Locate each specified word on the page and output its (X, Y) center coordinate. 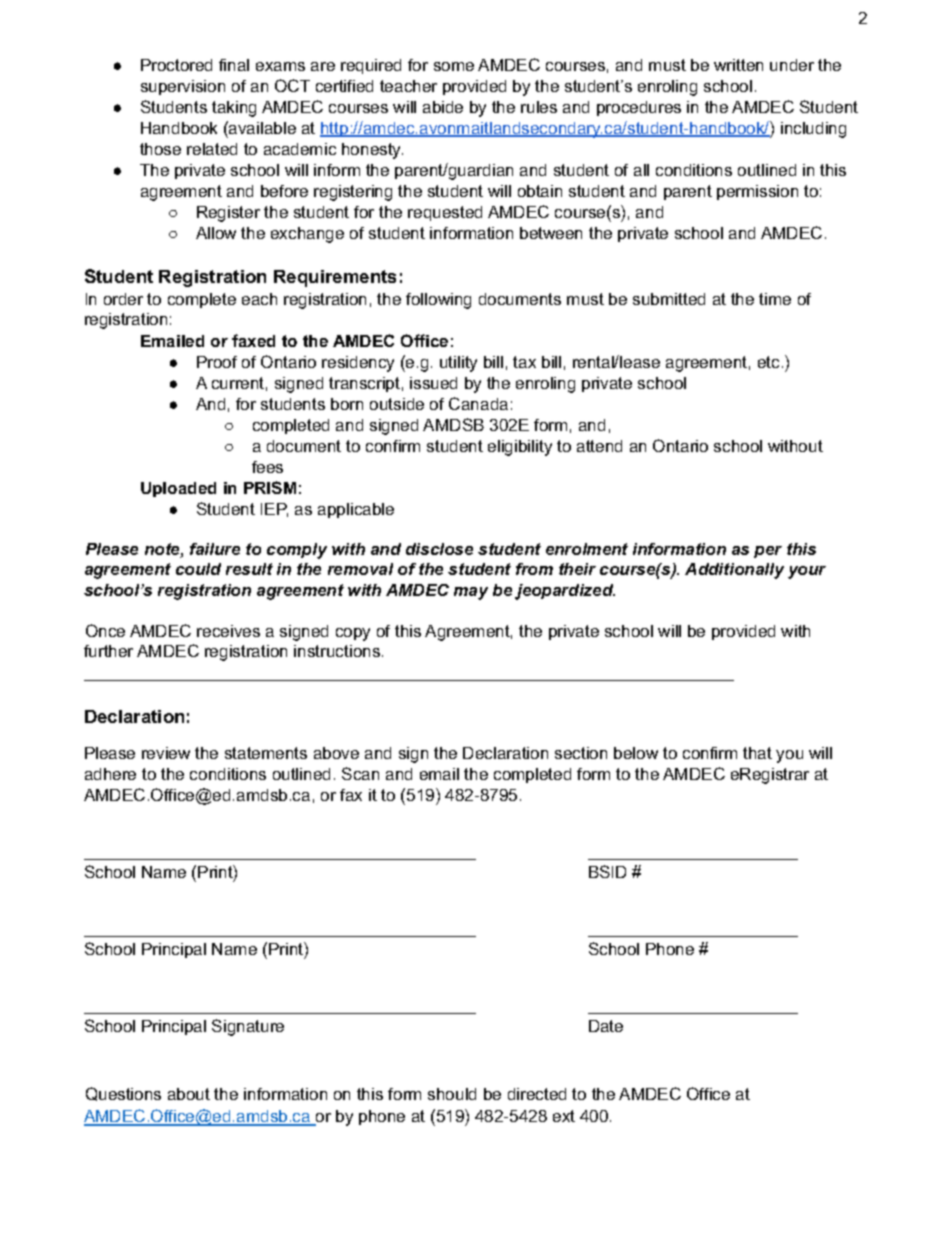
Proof (217, 362)
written (738, 65)
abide (443, 107)
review (166, 753)
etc (768, 362)
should (452, 1094)
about (189, 1094)
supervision (183, 87)
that (757, 753)
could (198, 569)
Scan (360, 773)
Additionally (734, 571)
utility (458, 364)
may (471, 593)
